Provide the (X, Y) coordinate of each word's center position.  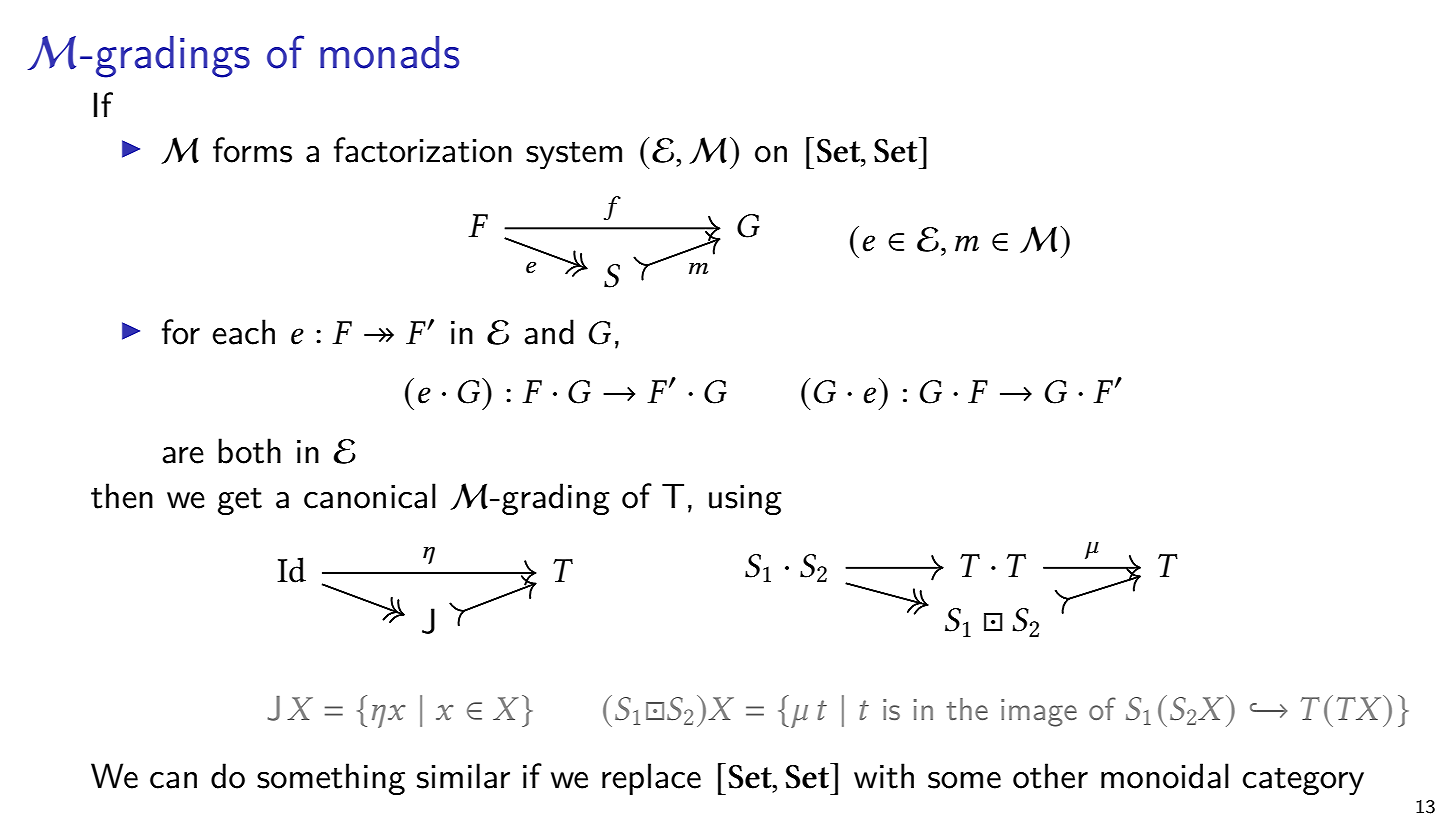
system (574, 155)
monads (389, 52)
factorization (423, 150)
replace (651, 779)
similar (463, 776)
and (549, 332)
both (249, 451)
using (745, 500)
